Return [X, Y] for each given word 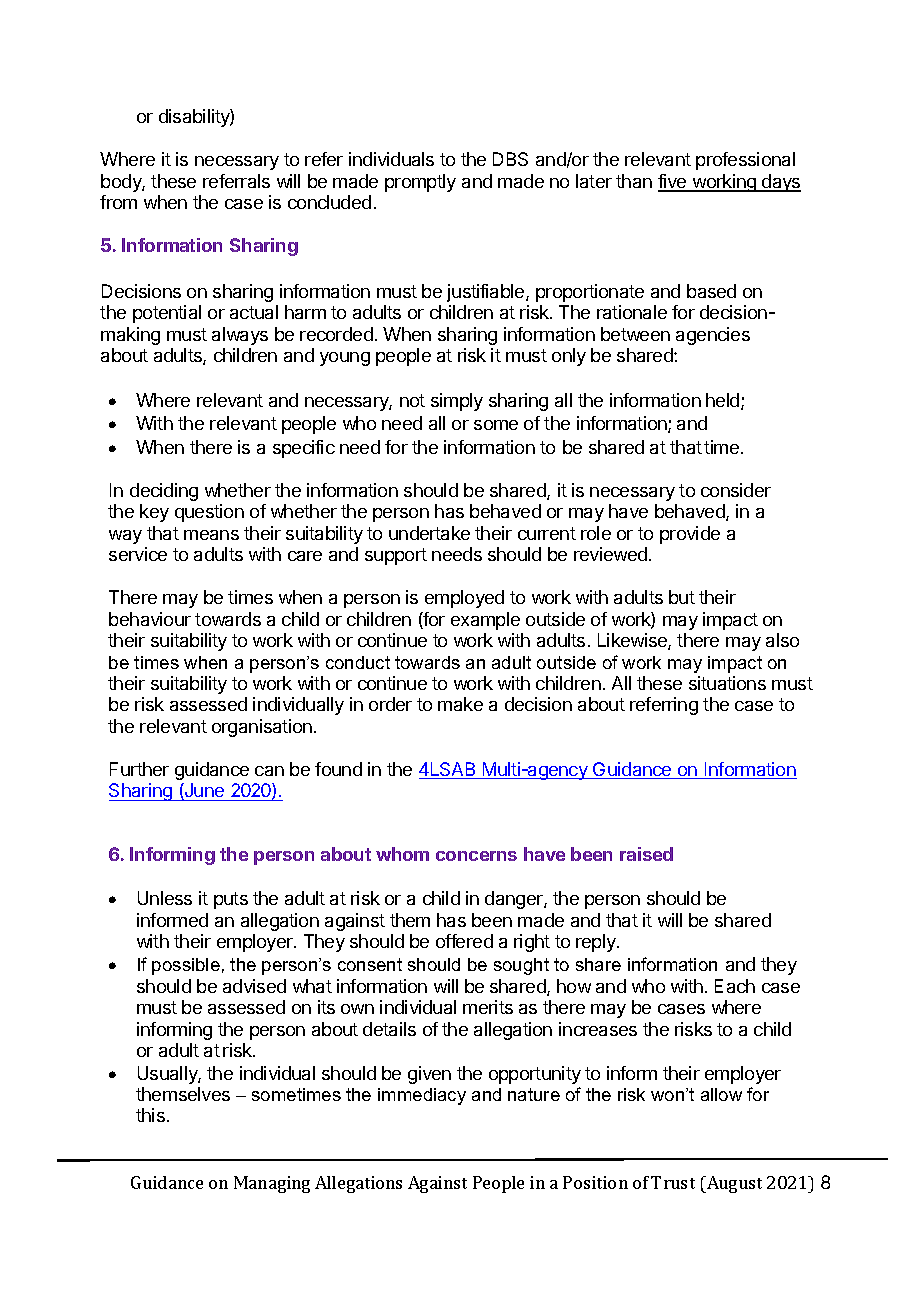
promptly [420, 183]
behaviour [150, 619]
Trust [673, 1182]
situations [727, 683]
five [673, 182]
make [460, 704]
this [150, 1115]
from [118, 202]
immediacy [422, 1096]
